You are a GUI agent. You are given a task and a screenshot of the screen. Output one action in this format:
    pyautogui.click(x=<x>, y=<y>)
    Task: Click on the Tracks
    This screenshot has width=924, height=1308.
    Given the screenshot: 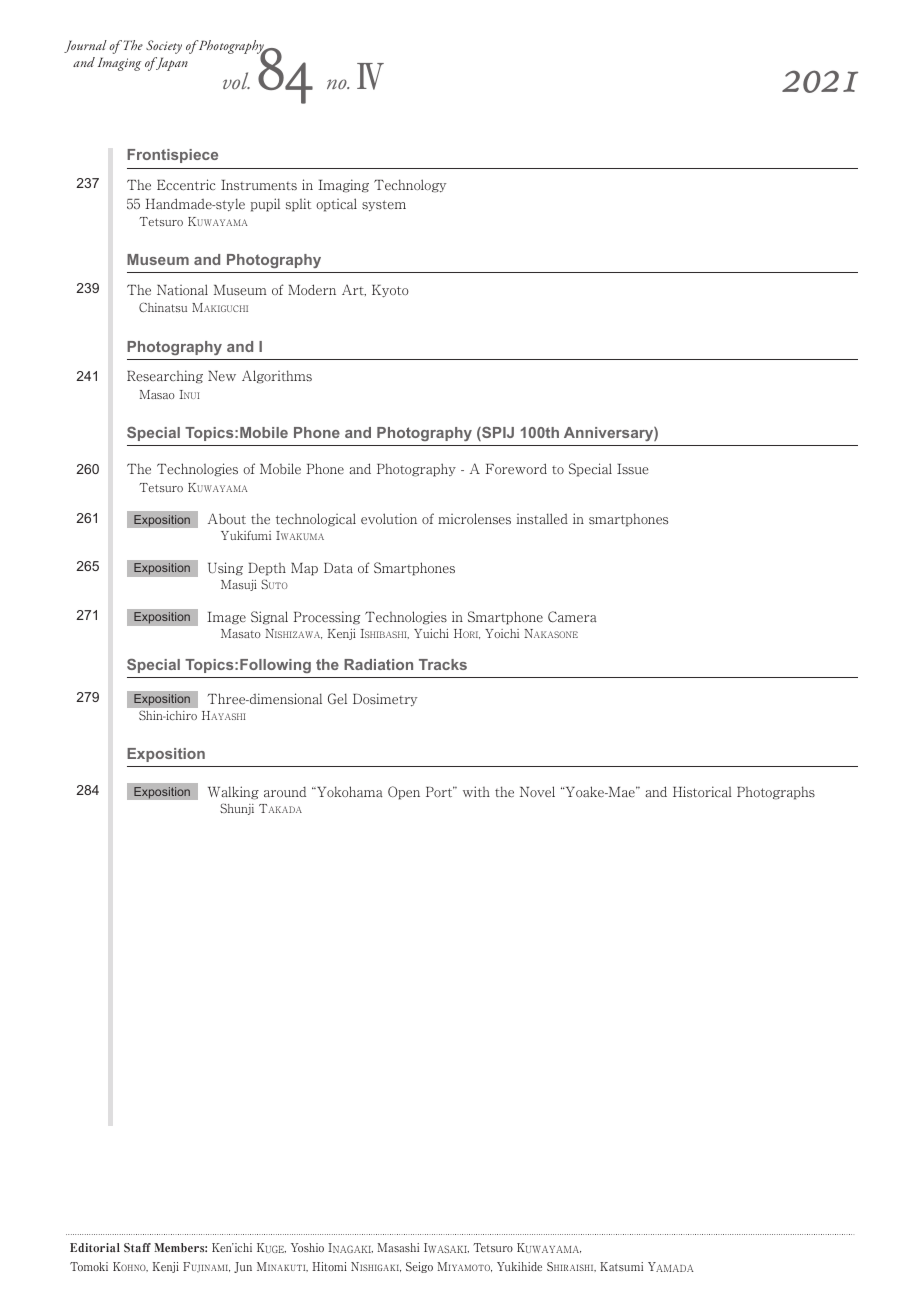 What is the action you would take?
    pyautogui.click(x=443, y=664)
